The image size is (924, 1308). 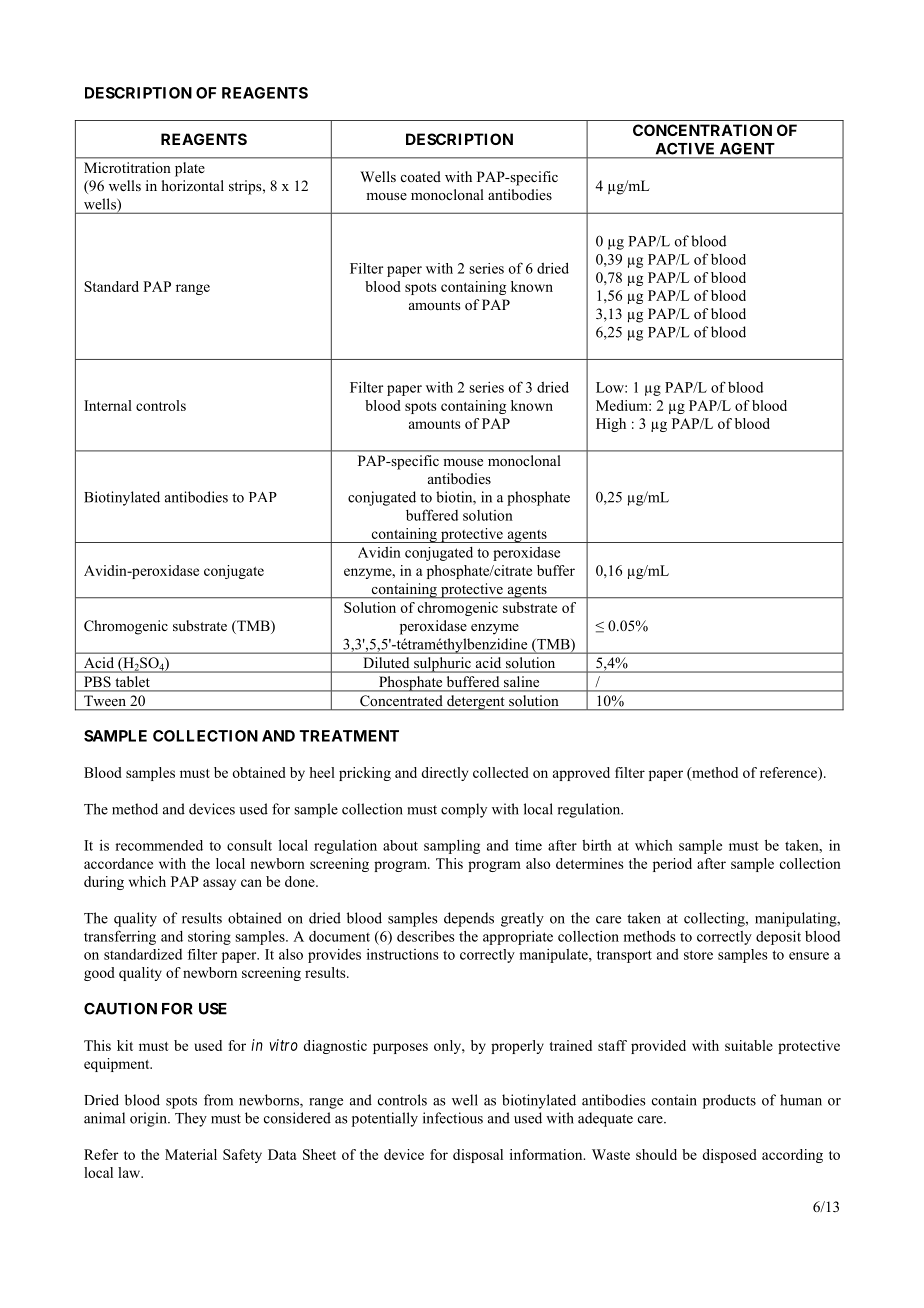 I want to click on TREATMENT, so click(x=349, y=736).
